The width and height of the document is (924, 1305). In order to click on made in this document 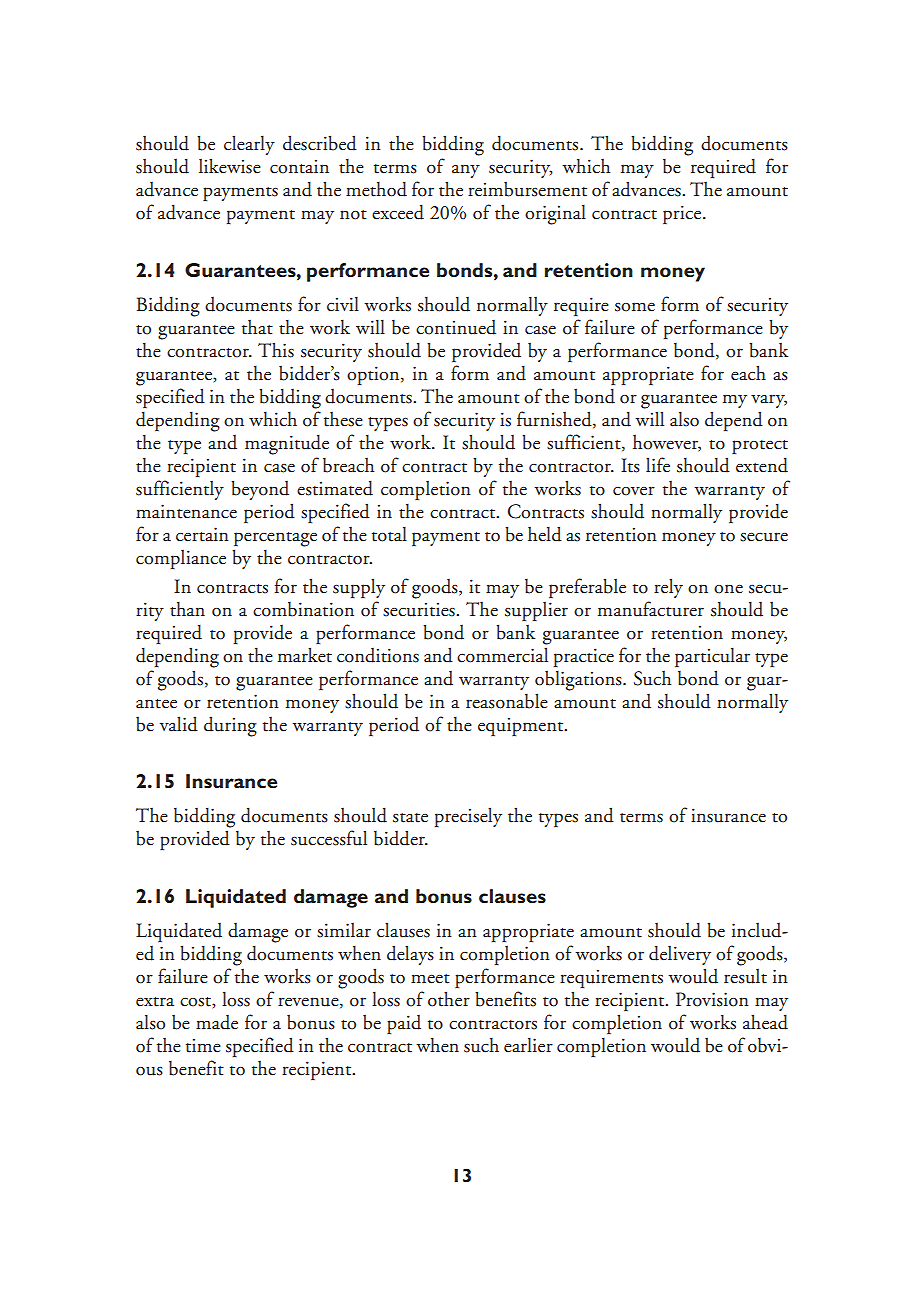, I will do `click(217, 1022)`.
